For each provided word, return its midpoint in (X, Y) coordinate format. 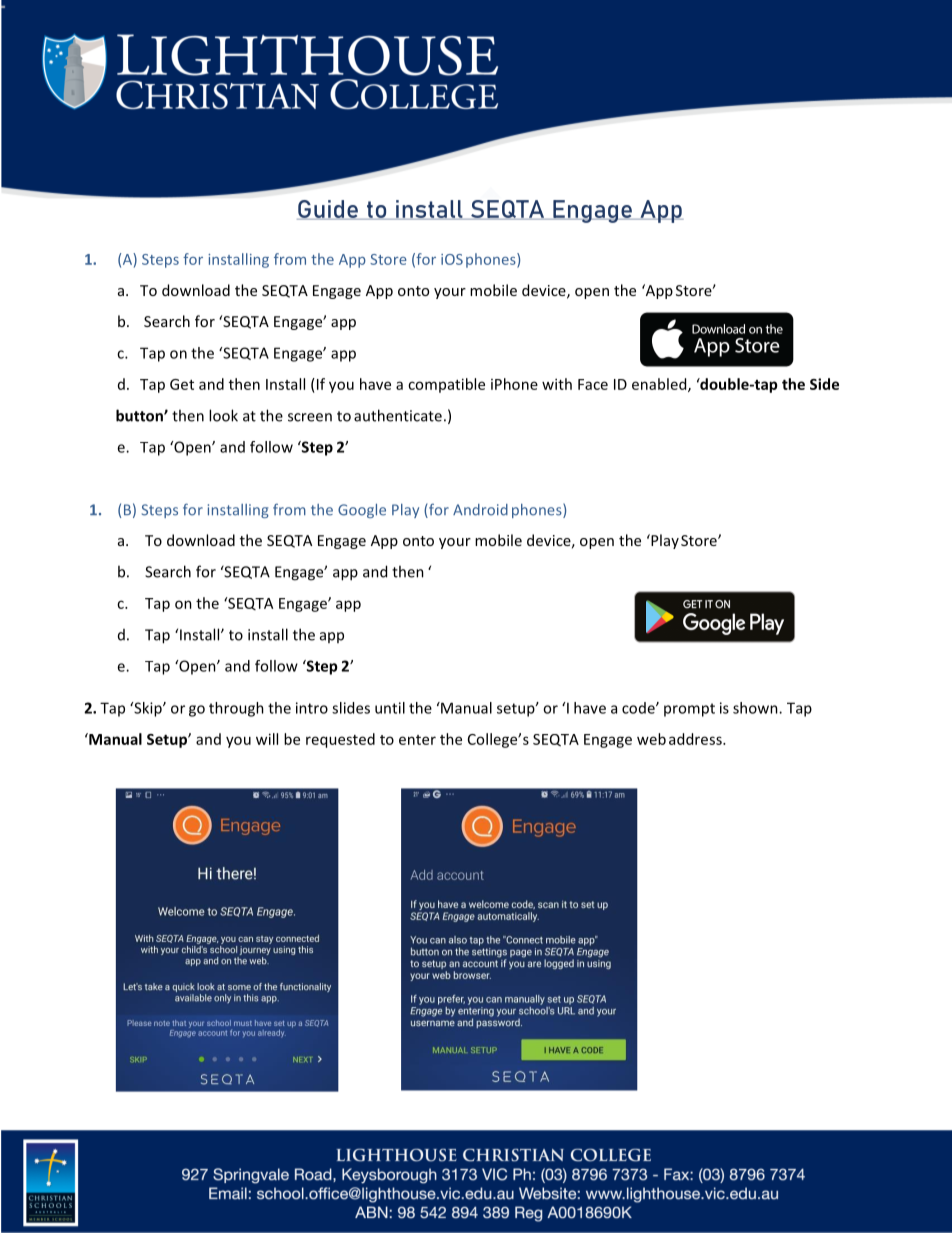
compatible (446, 385)
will (267, 739)
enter (417, 740)
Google (362, 511)
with (557, 384)
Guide (328, 210)
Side (824, 384)
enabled (660, 385)
